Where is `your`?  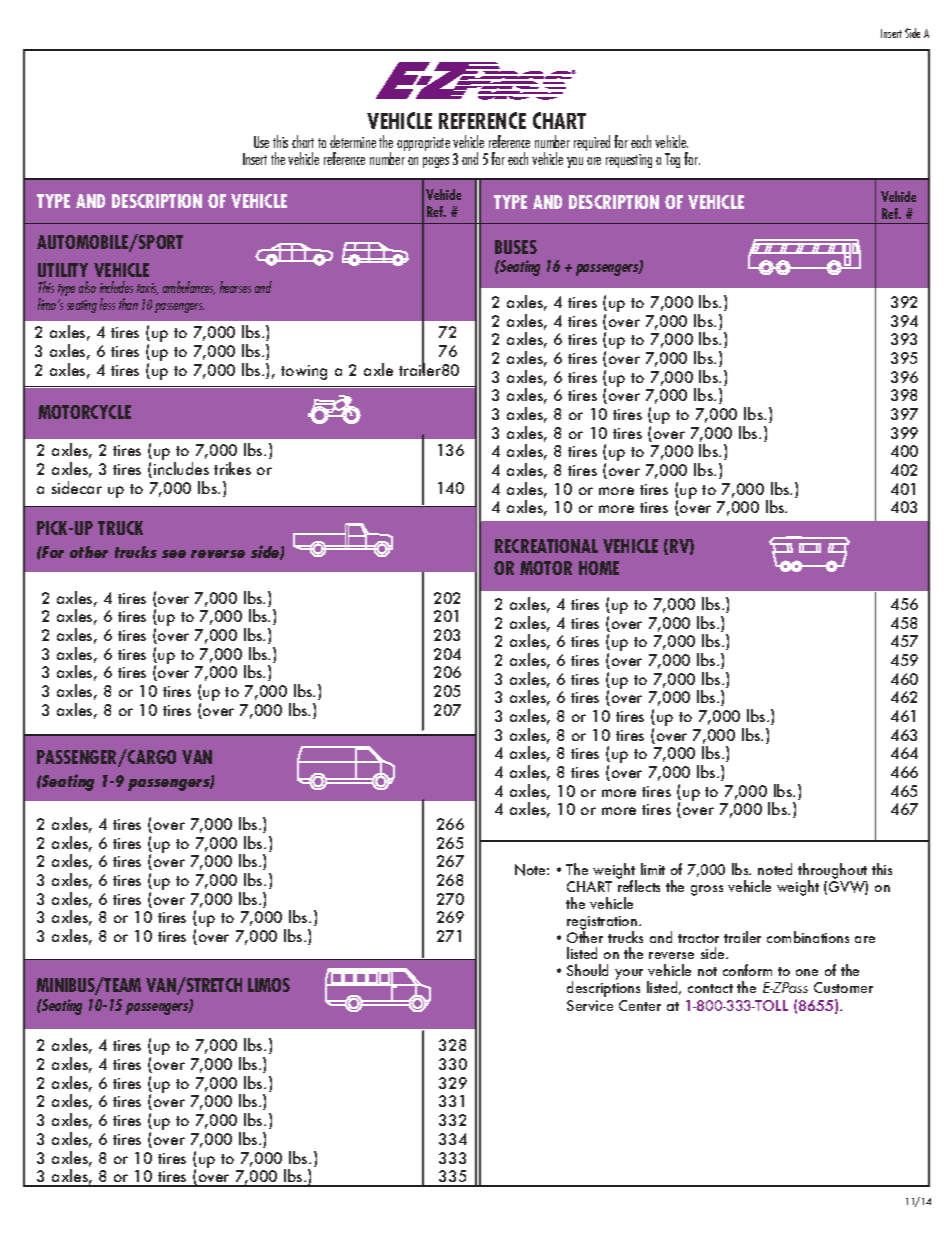 your is located at coordinates (629, 974).
